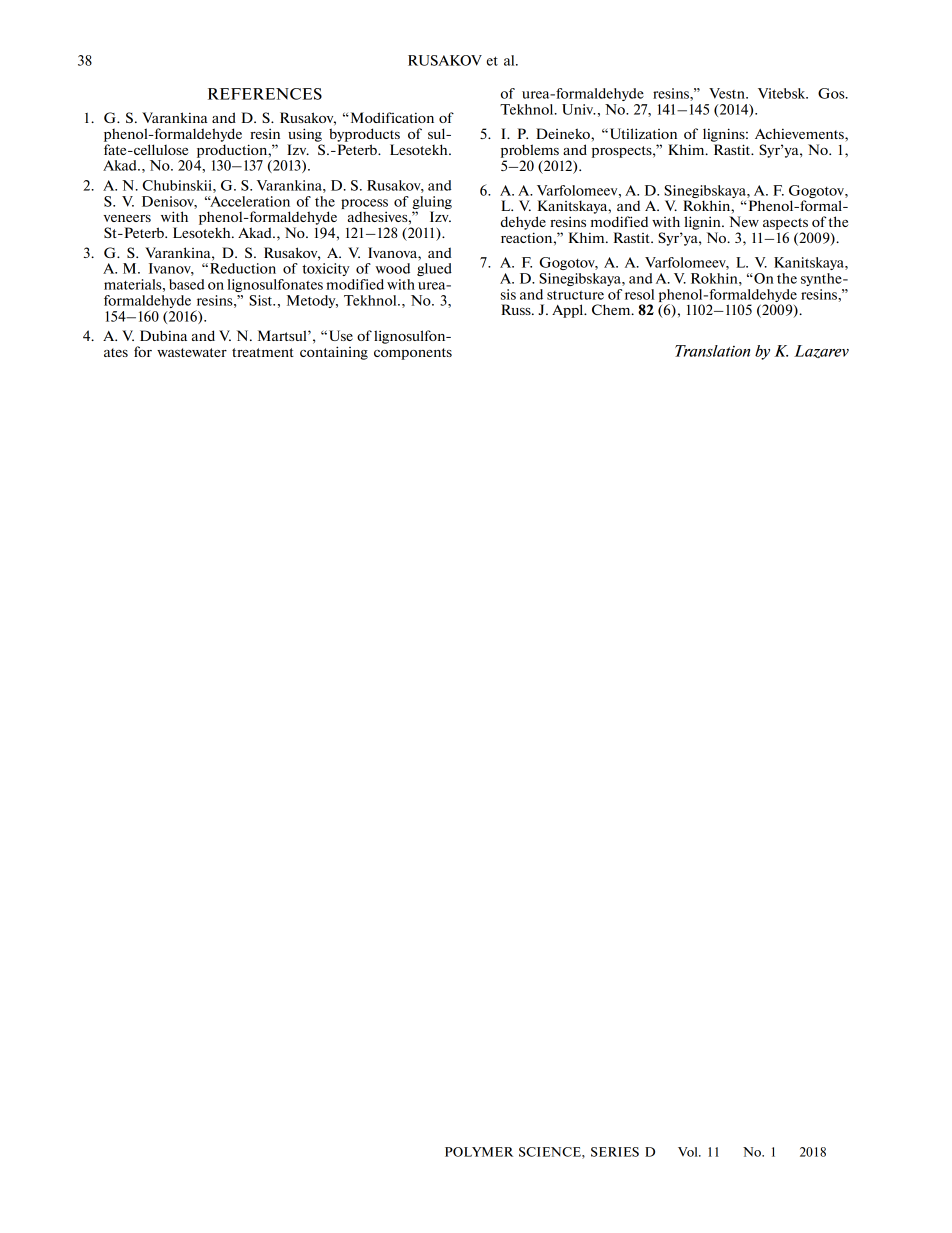 This screenshot has height=1233, width=952. I want to click on treatment, so click(263, 352).
